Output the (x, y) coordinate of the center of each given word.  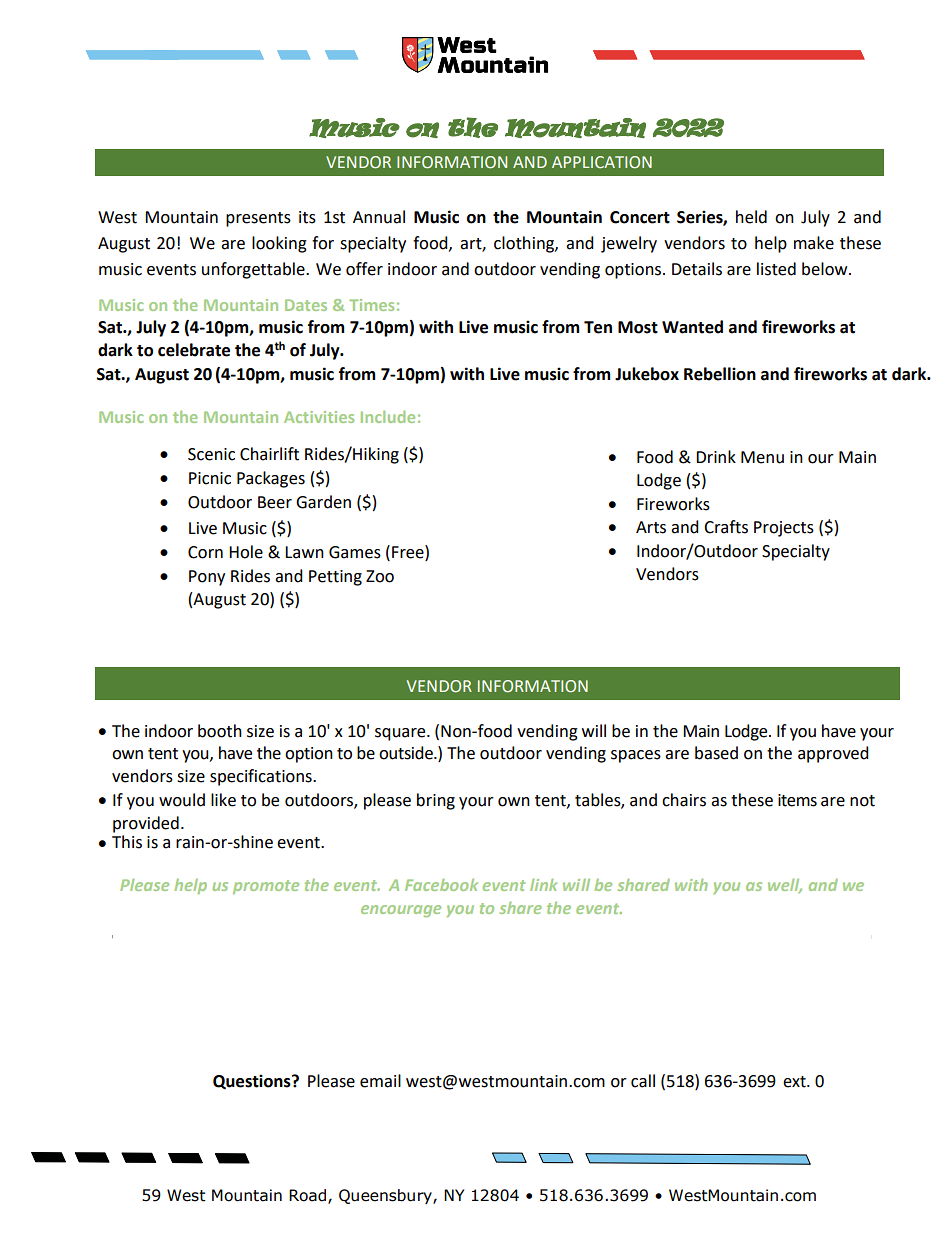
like (223, 800)
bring (436, 801)
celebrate (194, 350)
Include (388, 417)
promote (266, 887)
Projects (784, 529)
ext (795, 1082)
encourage (401, 911)
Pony (207, 578)
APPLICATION (602, 162)
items (797, 800)
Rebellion (720, 374)
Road (309, 1196)
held (751, 217)
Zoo (380, 576)
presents (258, 219)
